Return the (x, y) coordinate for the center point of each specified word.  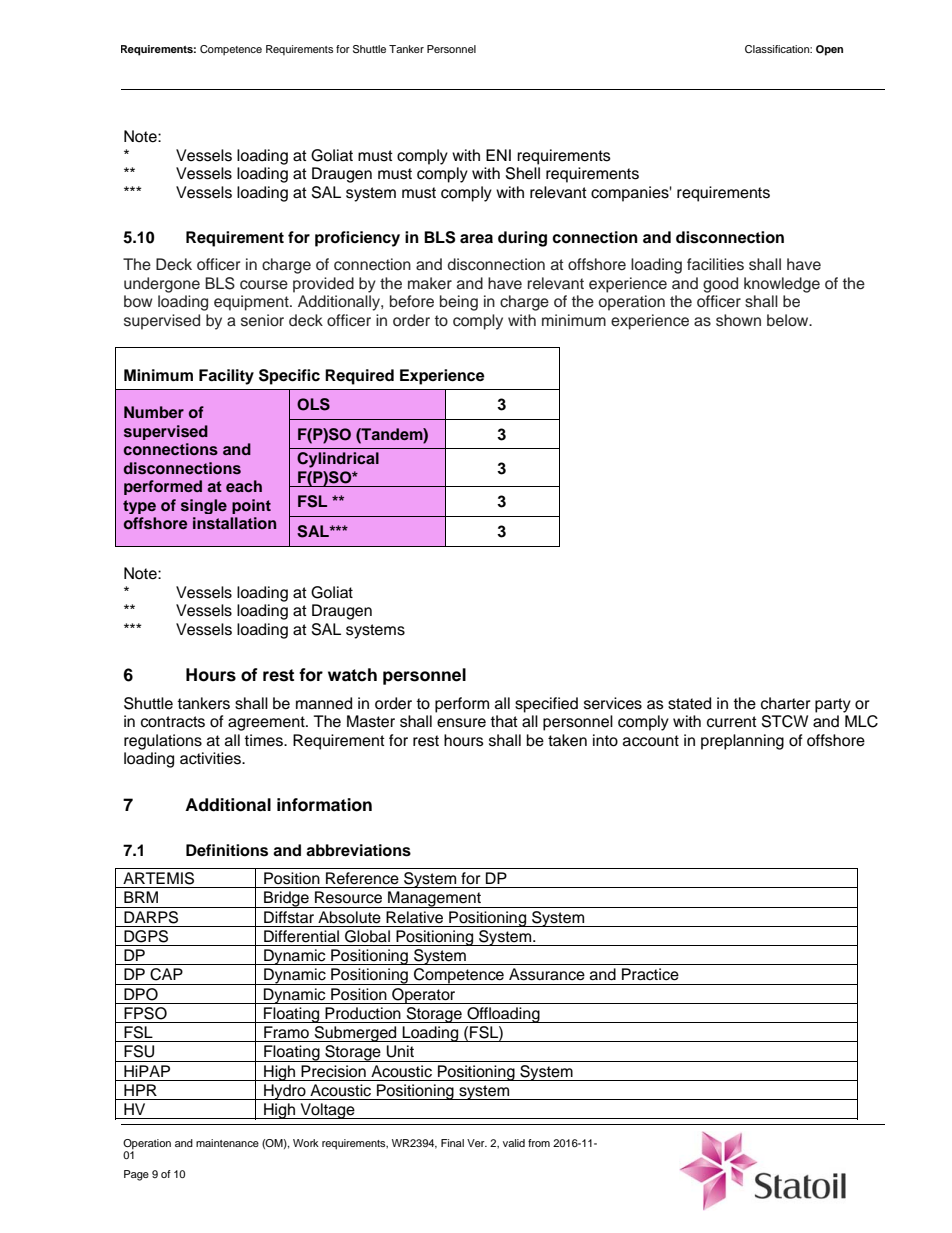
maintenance (227, 1143)
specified (546, 705)
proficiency (357, 239)
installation (234, 523)
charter (786, 703)
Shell (523, 173)
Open (829, 50)
